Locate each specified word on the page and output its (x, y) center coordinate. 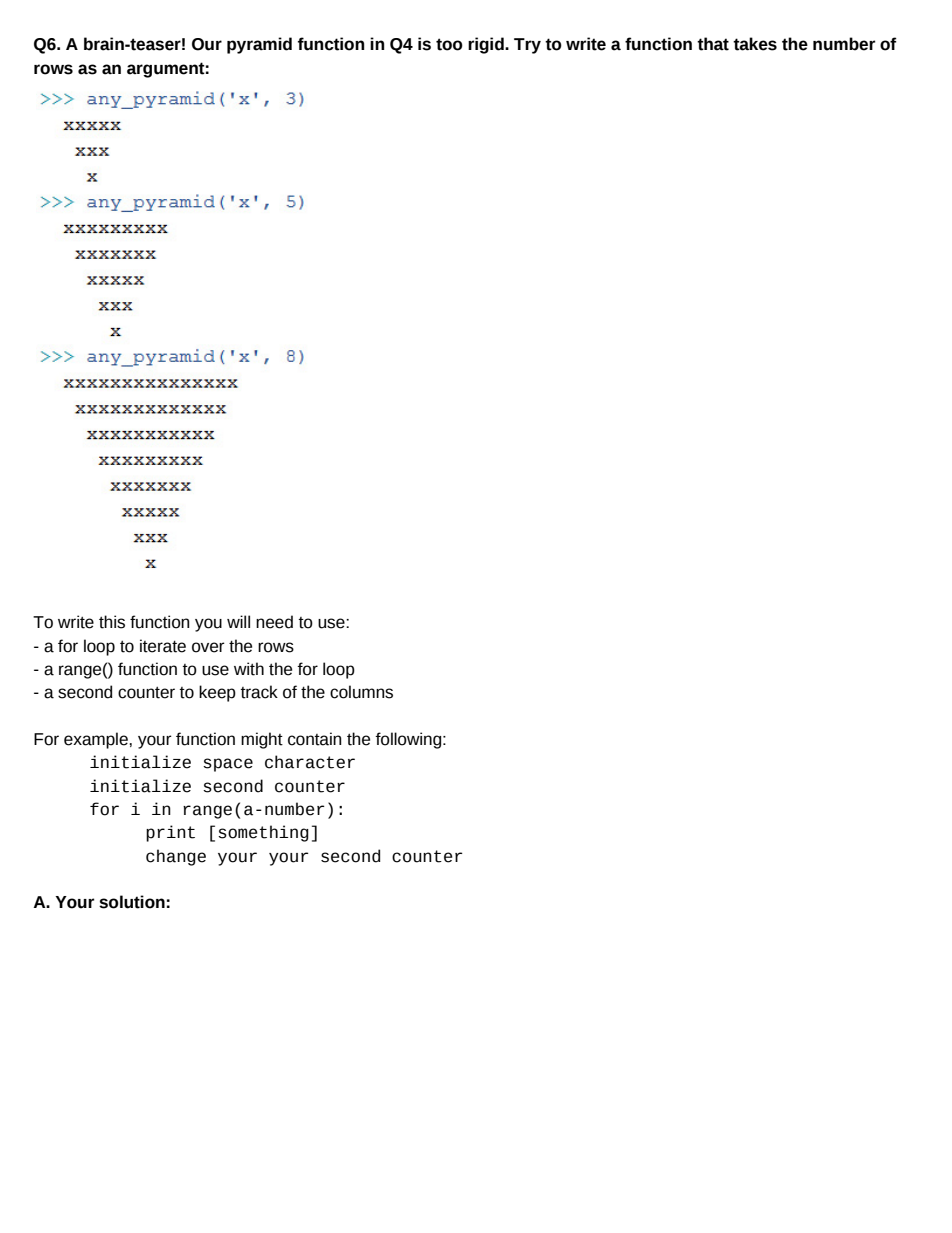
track (259, 692)
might (262, 740)
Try (527, 46)
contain (315, 739)
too (449, 44)
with (249, 669)
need (274, 622)
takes (755, 44)
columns (361, 692)
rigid (487, 45)
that (713, 44)
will (238, 621)
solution (132, 902)
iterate (163, 646)
